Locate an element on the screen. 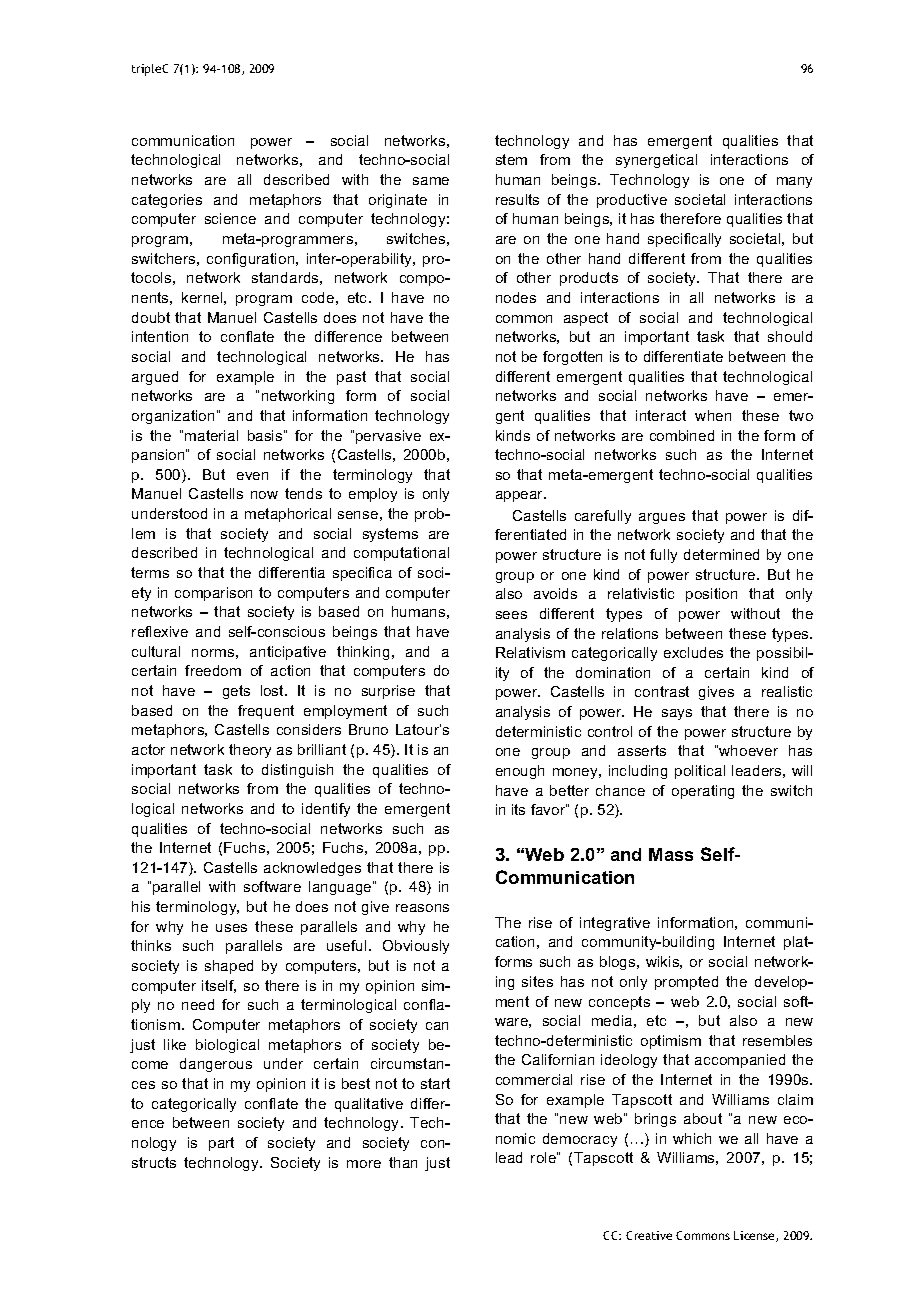  part is located at coordinates (221, 1144).
